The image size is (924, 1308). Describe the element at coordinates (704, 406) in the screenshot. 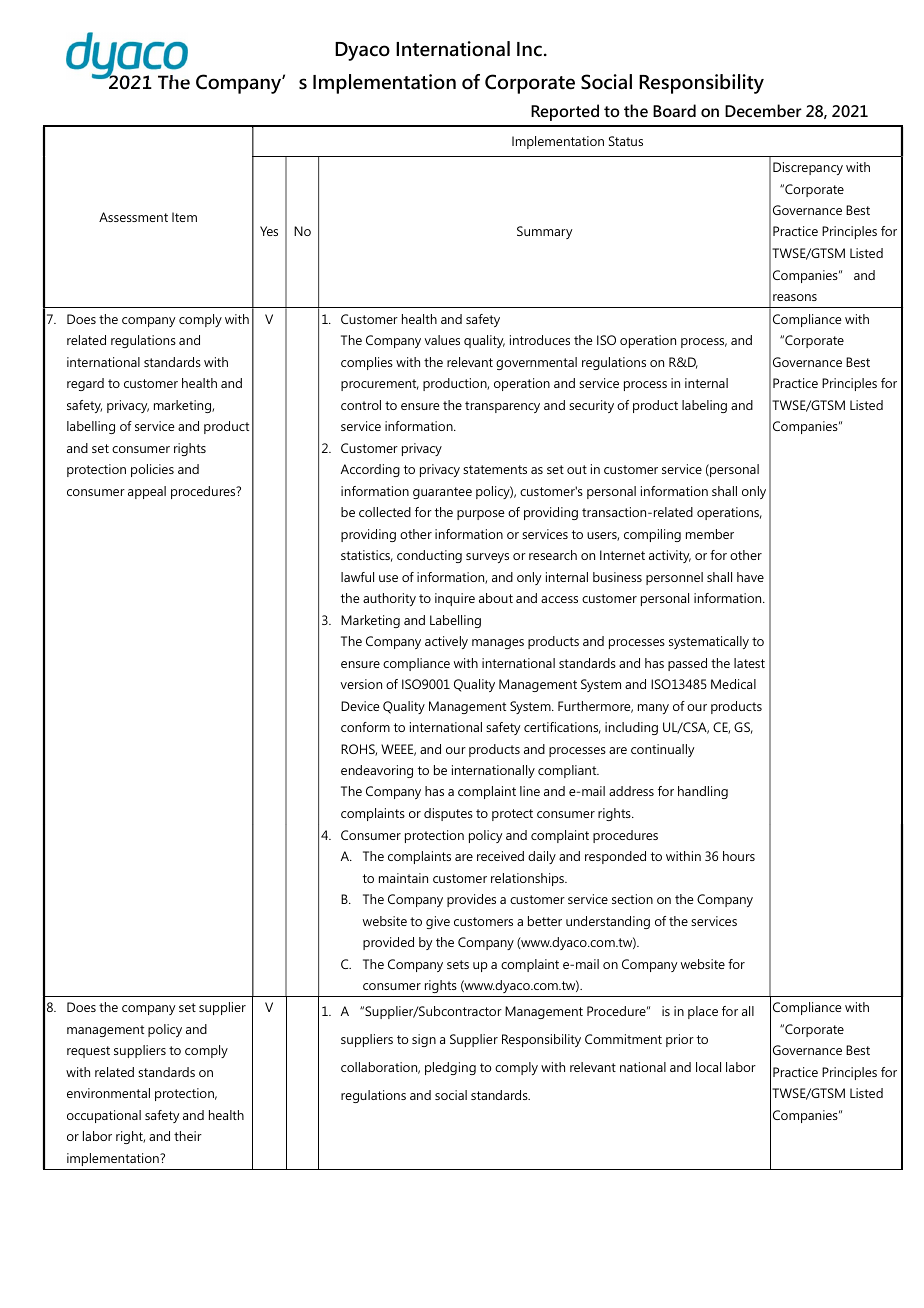

I see `labeling` at that location.
